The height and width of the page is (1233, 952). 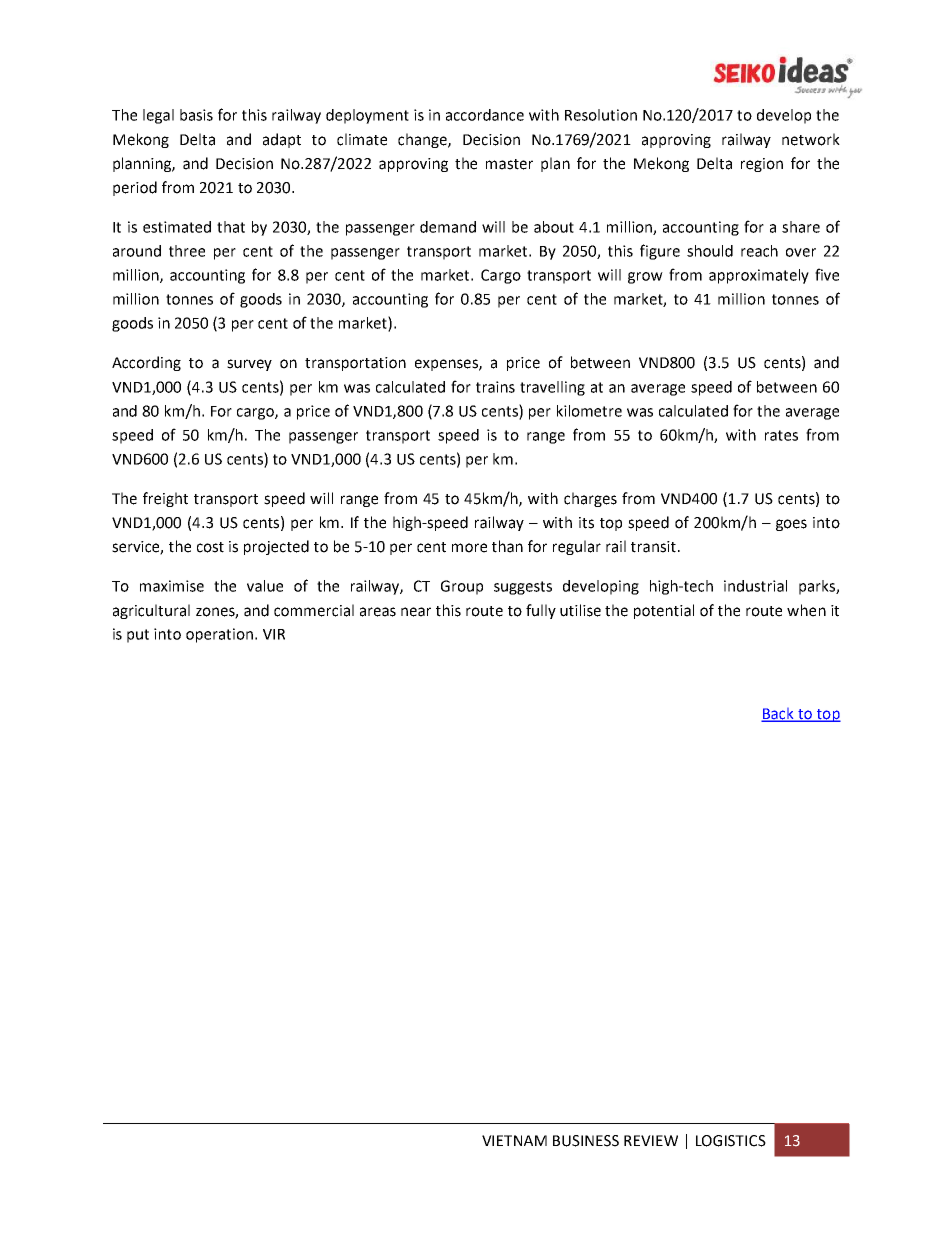 What do you see at coordinates (495, 387) in the page?
I see `trains` at bounding box center [495, 387].
